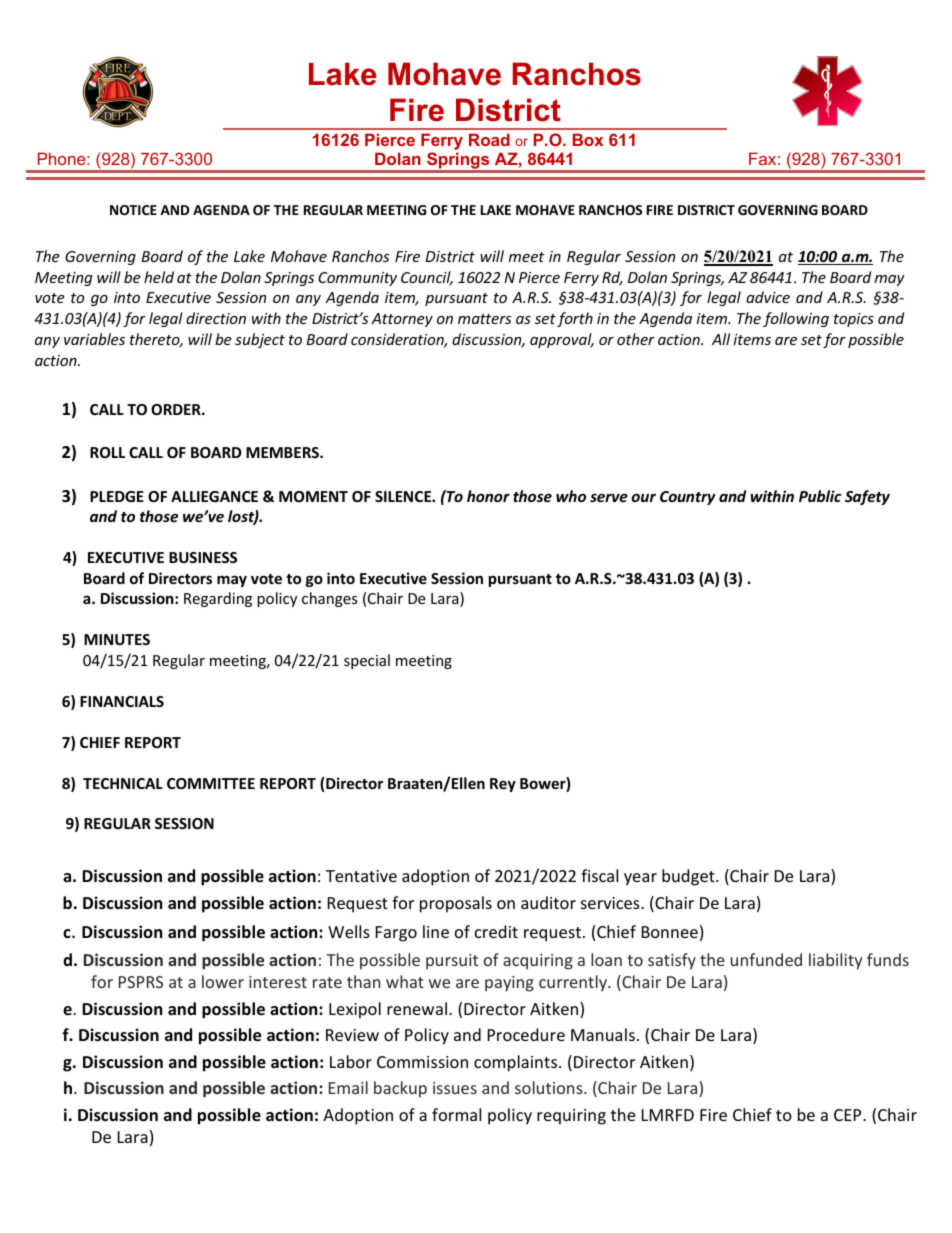 This page has height=1233, width=952. Describe the element at coordinates (489, 139) in the page. I see `Road` at that location.
